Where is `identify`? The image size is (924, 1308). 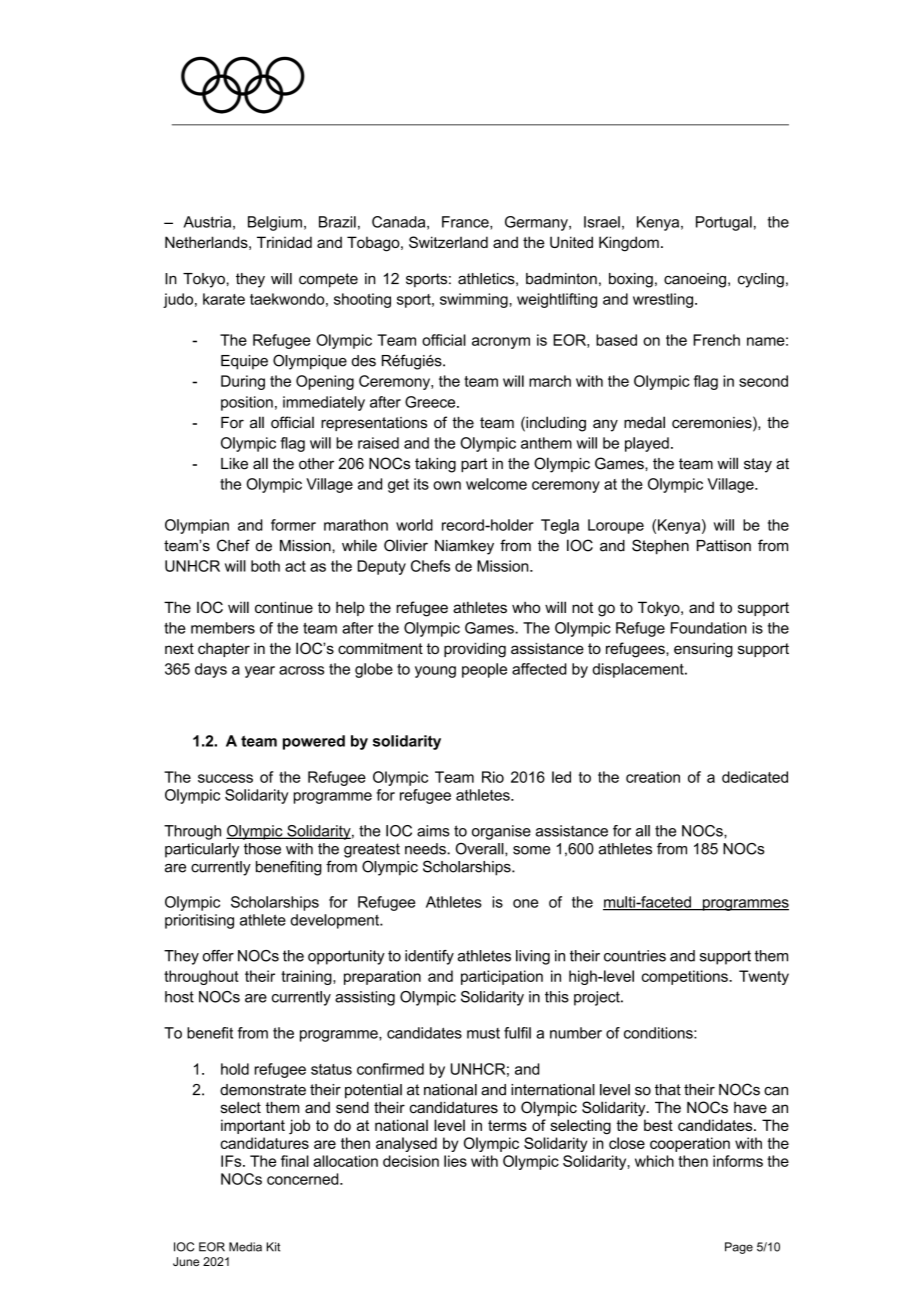 identify is located at coordinates (429, 957).
